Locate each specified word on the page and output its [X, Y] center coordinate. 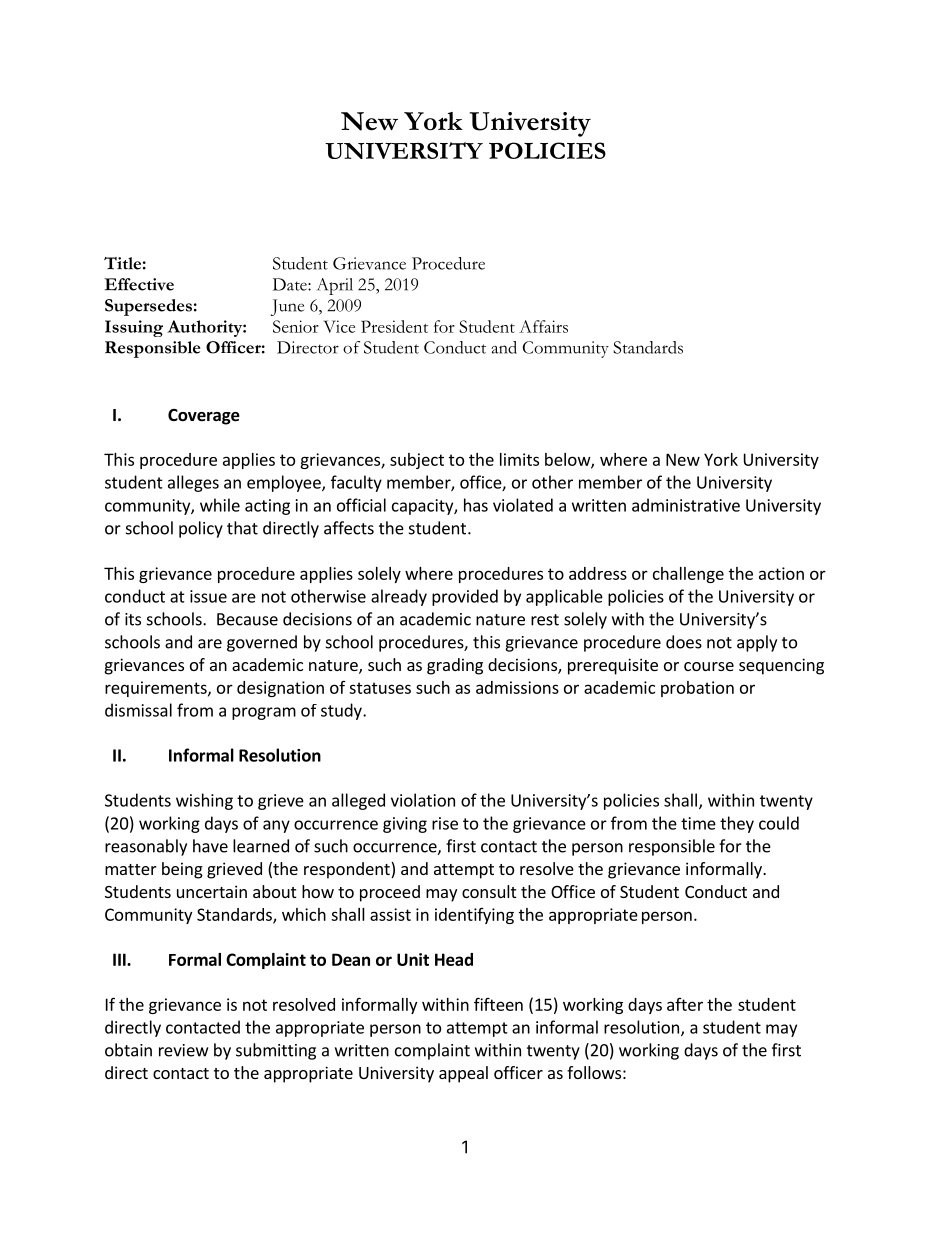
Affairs [543, 326]
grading [455, 666]
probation [697, 689]
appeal [463, 1074]
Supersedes [148, 307]
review [183, 1050]
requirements [157, 689]
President [394, 326]
